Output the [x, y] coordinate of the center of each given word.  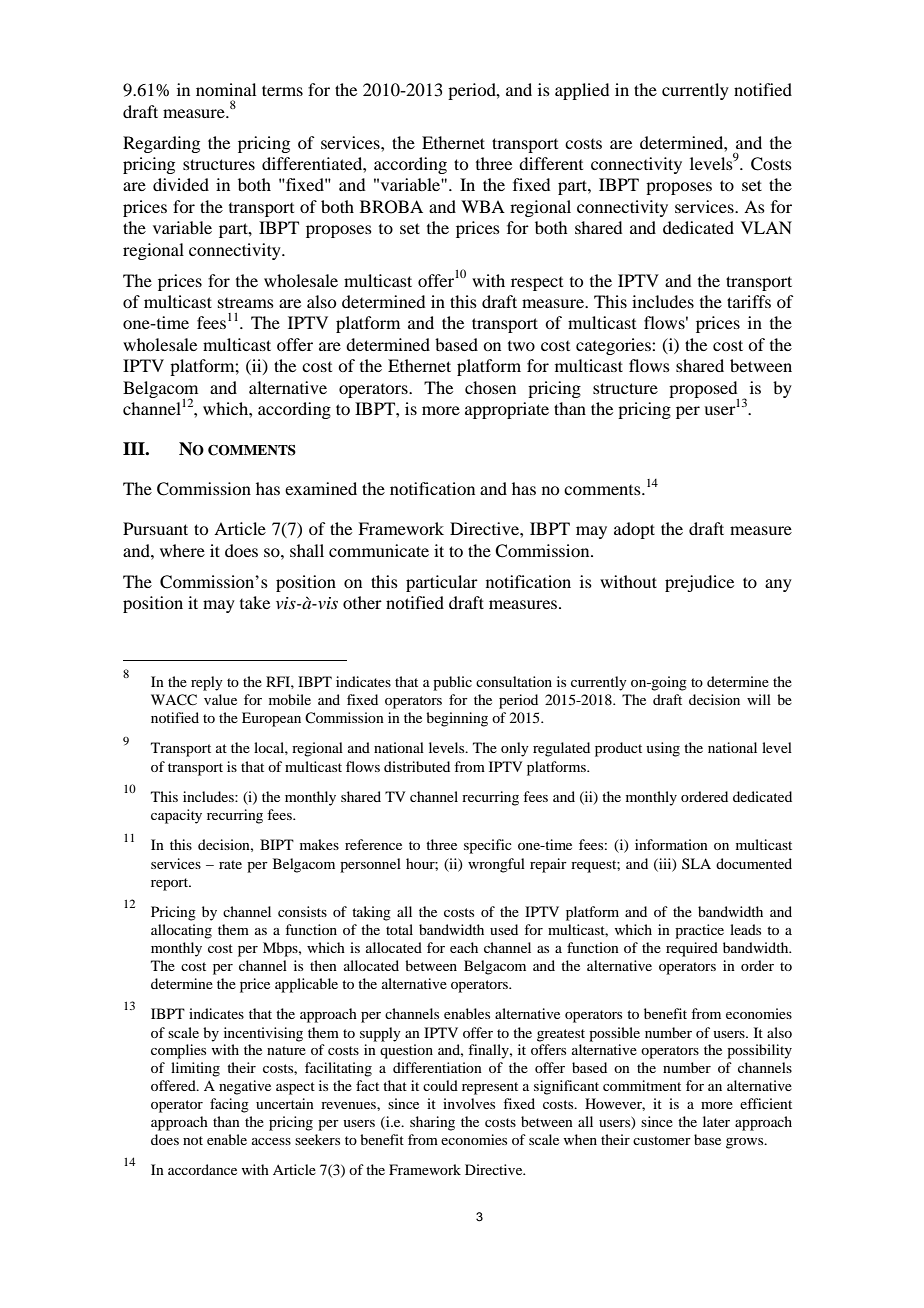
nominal [226, 89]
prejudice [699, 583]
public [452, 683]
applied [582, 91]
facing [229, 1105]
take [255, 602]
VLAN [766, 227]
